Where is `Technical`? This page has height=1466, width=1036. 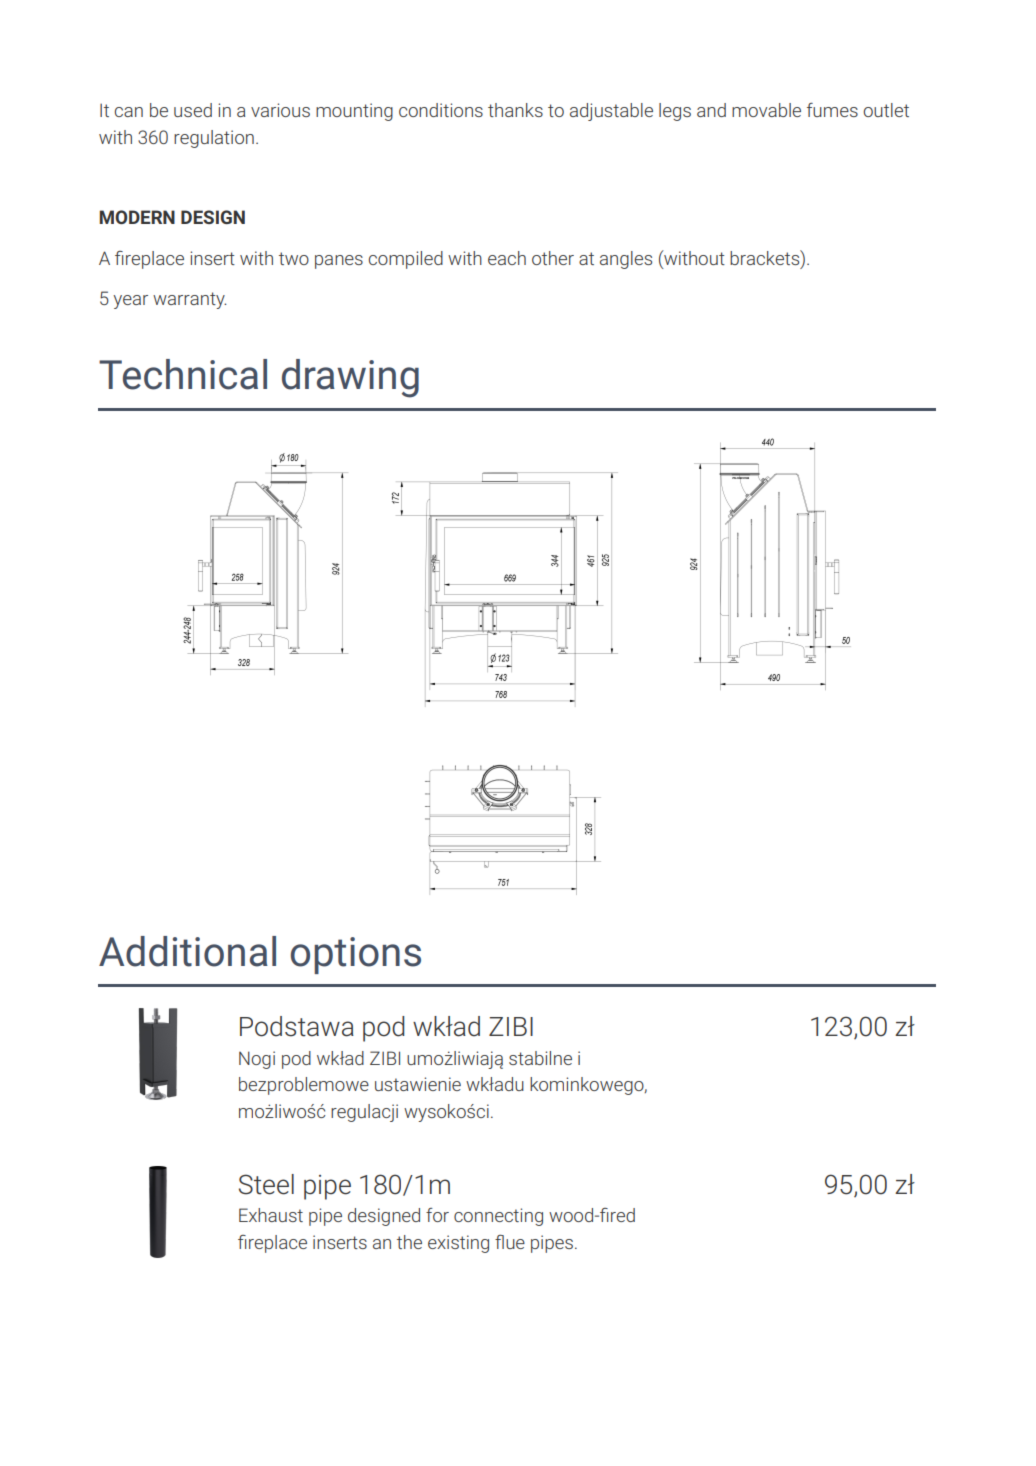
Technical is located at coordinates (183, 374).
